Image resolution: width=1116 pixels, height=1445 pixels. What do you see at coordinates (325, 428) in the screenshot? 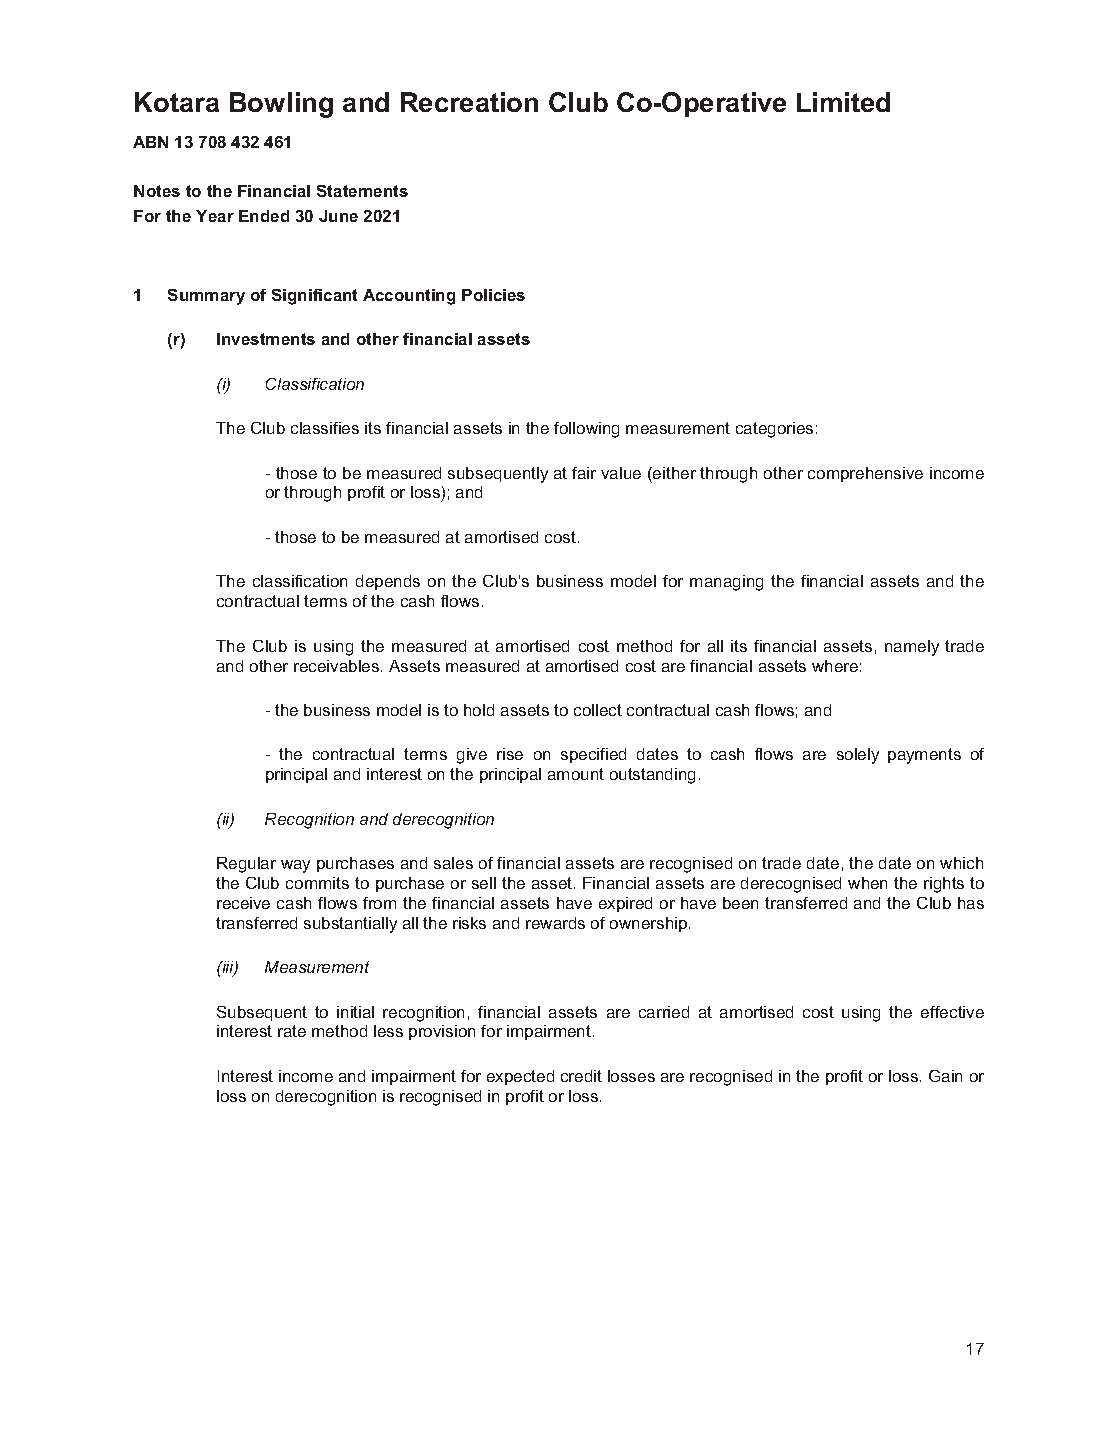
I see `classifies` at bounding box center [325, 428].
